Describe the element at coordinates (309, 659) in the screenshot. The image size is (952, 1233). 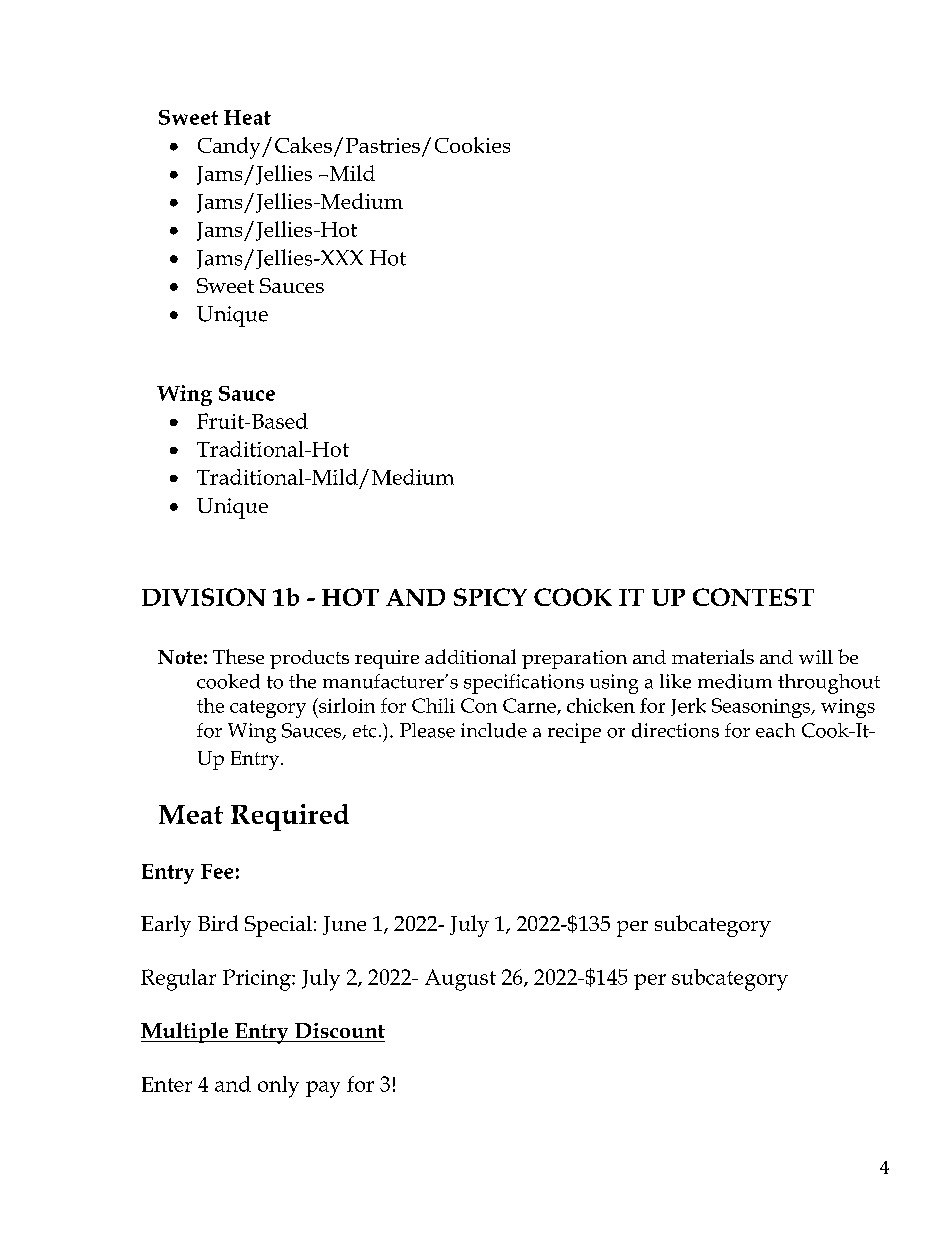
I see `products` at that location.
